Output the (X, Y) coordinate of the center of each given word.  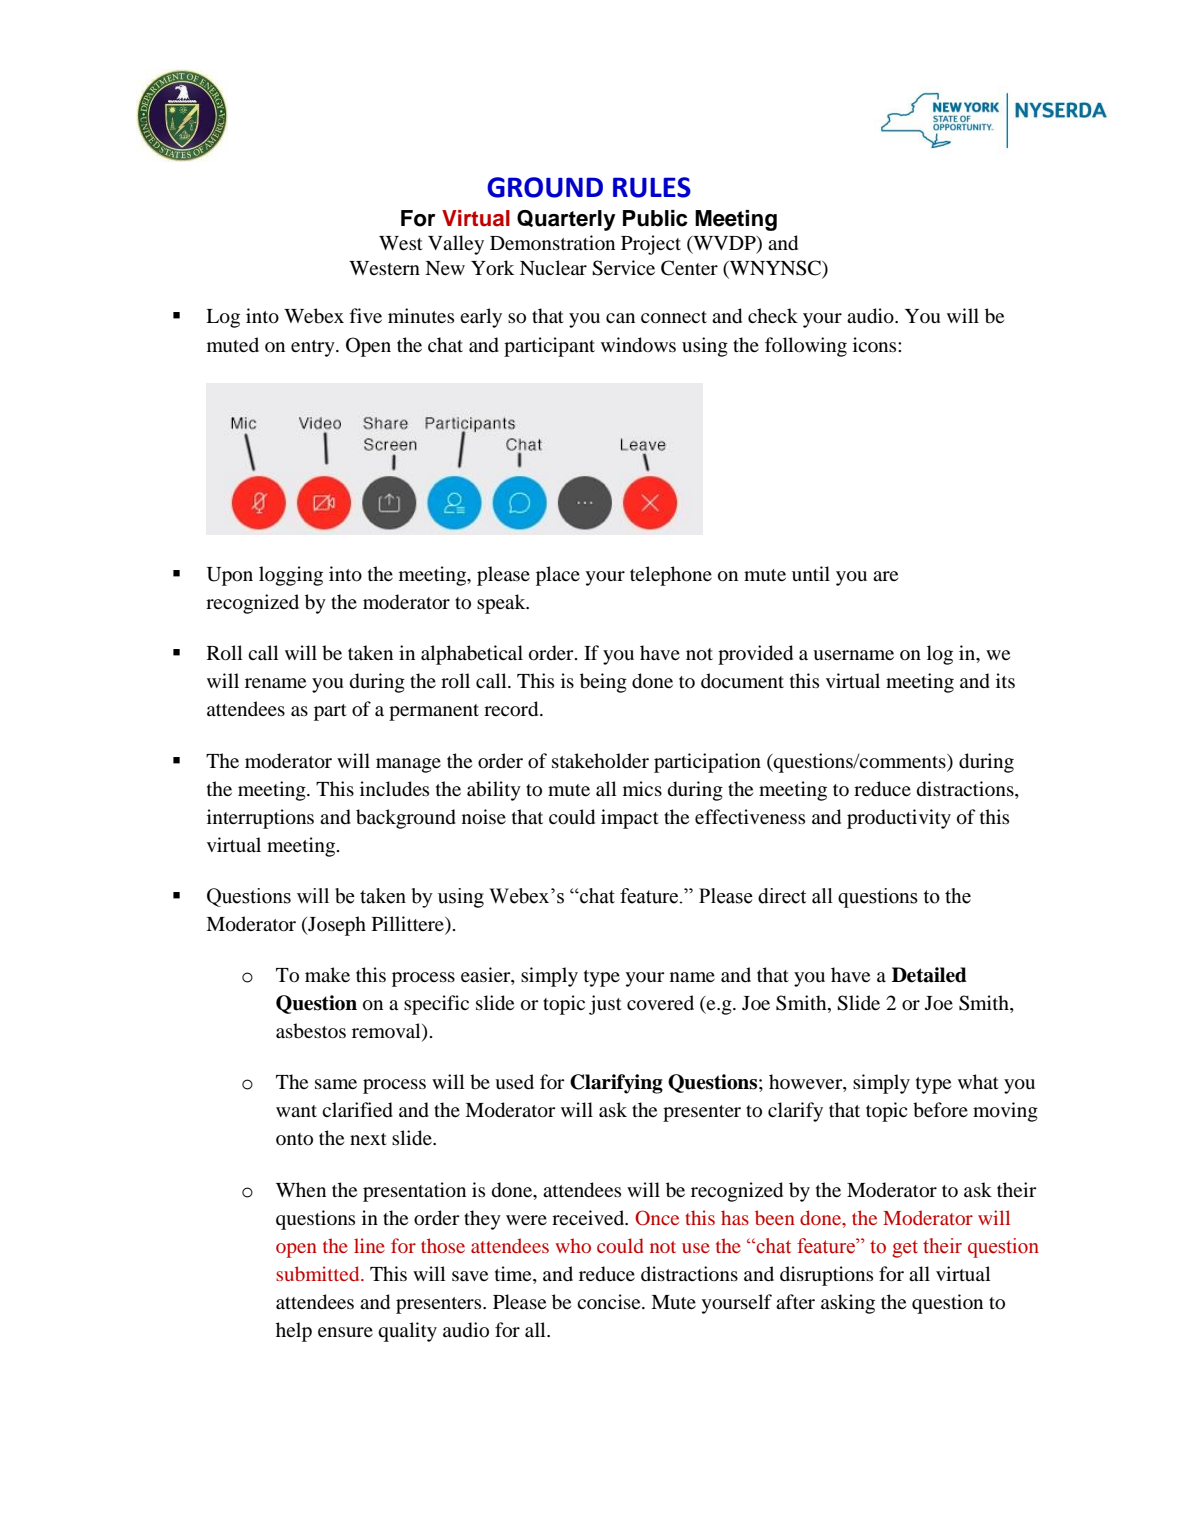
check (773, 315)
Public (655, 218)
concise (610, 1301)
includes (394, 789)
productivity (899, 819)
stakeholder (600, 761)
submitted (319, 1273)
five (366, 315)
